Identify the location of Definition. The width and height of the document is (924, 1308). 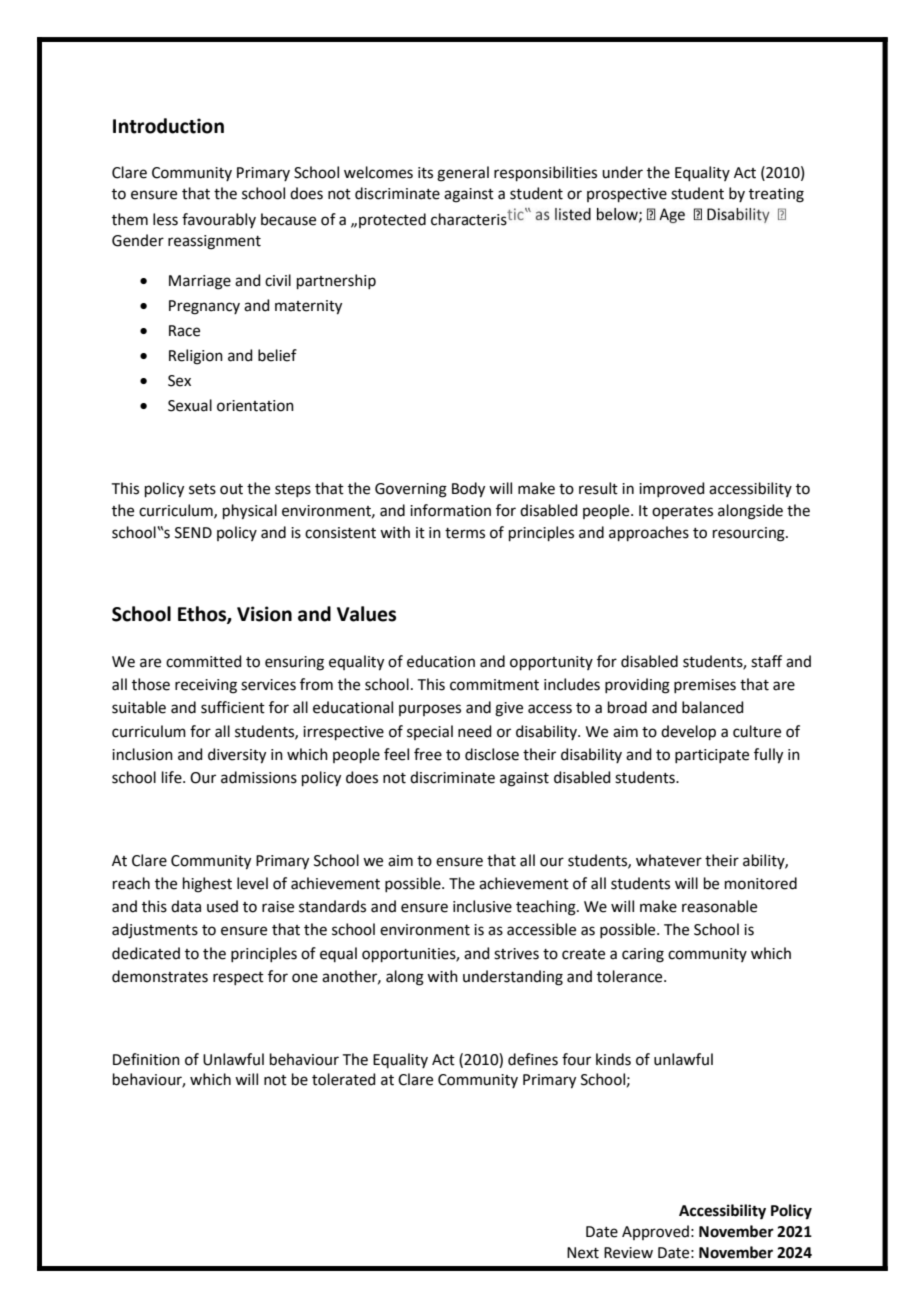
(146, 1059).
